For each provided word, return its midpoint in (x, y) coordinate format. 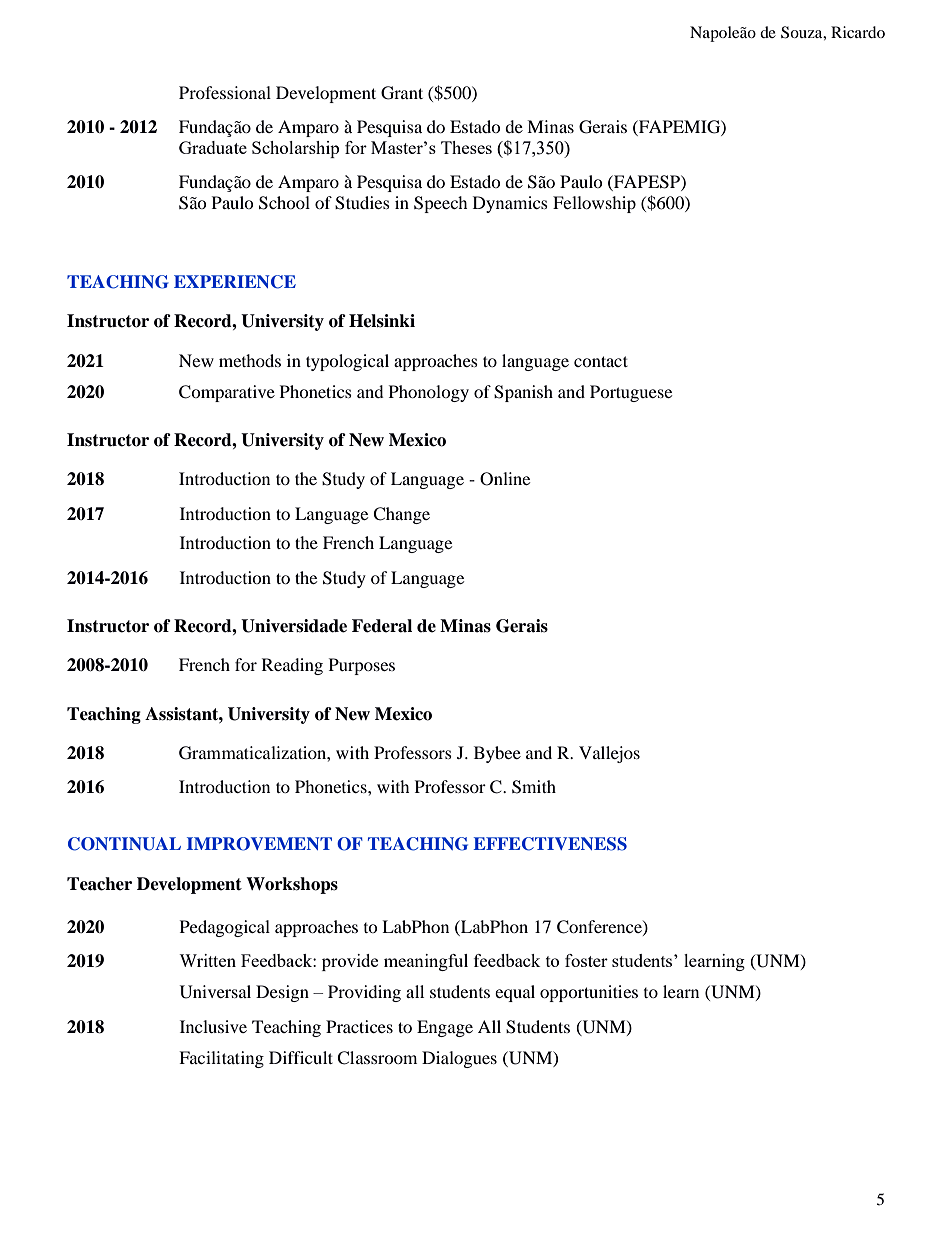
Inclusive (213, 1026)
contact (601, 361)
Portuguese (631, 393)
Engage (445, 1028)
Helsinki (382, 321)
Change (401, 515)
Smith (534, 787)
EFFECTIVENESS (550, 844)
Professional (225, 92)
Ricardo (858, 32)
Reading (292, 666)
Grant (402, 93)
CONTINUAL (124, 844)
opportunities (589, 993)
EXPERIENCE (235, 282)
